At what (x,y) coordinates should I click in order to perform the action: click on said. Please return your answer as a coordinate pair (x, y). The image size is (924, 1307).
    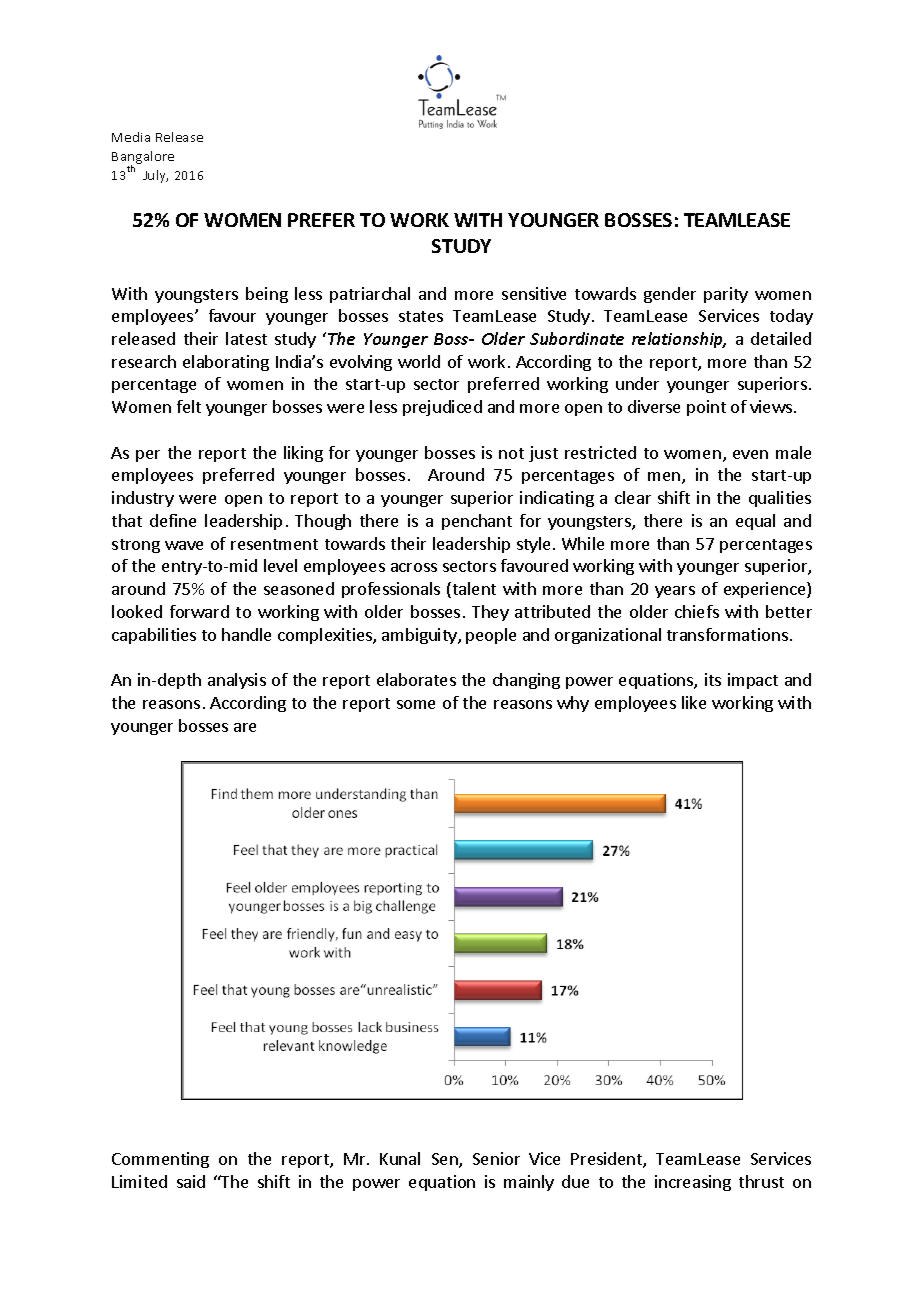
    Looking at the image, I should click on (191, 1181).
